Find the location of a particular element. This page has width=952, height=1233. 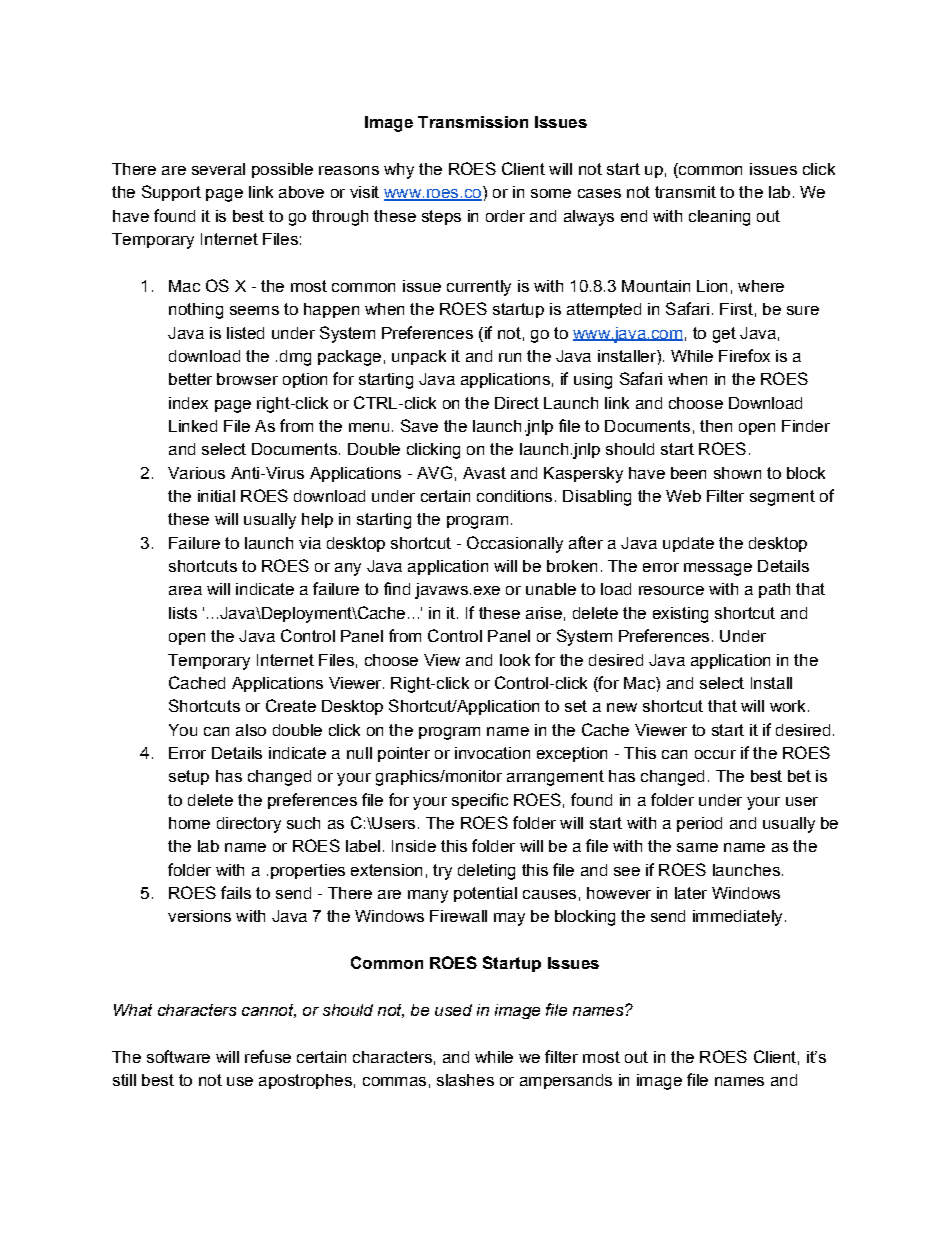

several is located at coordinates (218, 169).
